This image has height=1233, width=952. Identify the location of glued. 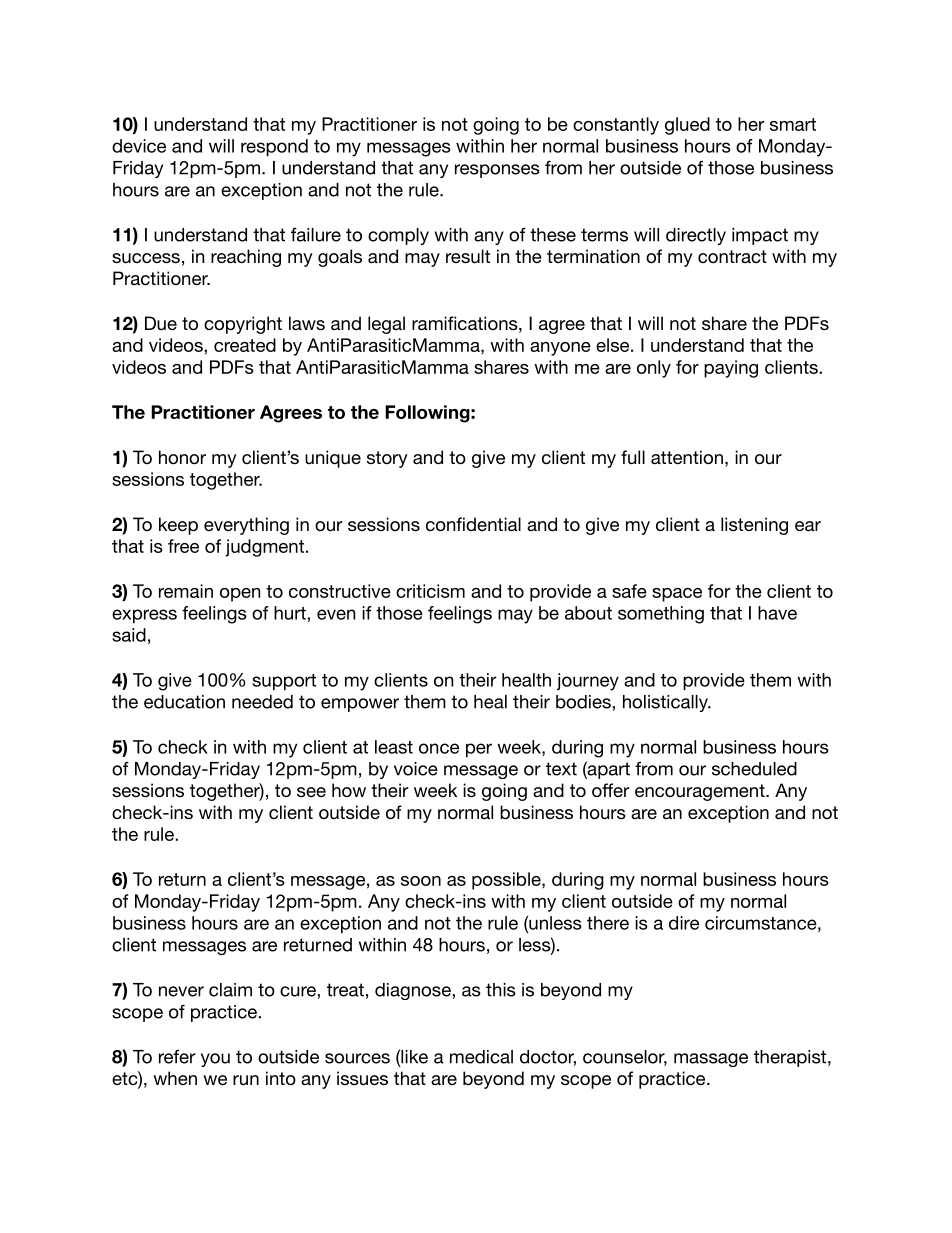
(687, 126).
